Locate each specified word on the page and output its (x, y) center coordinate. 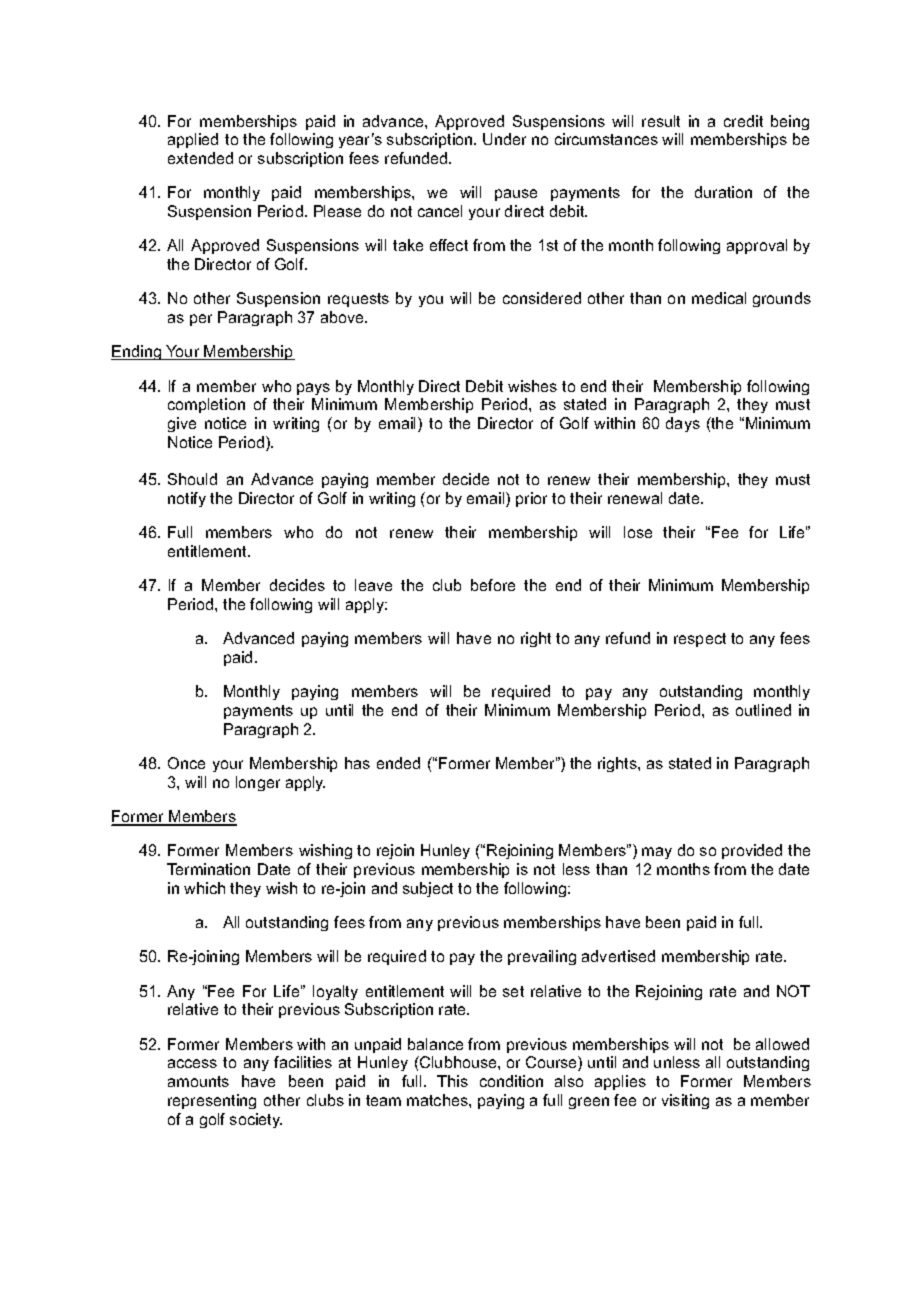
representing (212, 1101)
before (493, 585)
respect (700, 640)
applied (193, 140)
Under (504, 139)
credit (743, 121)
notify (187, 499)
